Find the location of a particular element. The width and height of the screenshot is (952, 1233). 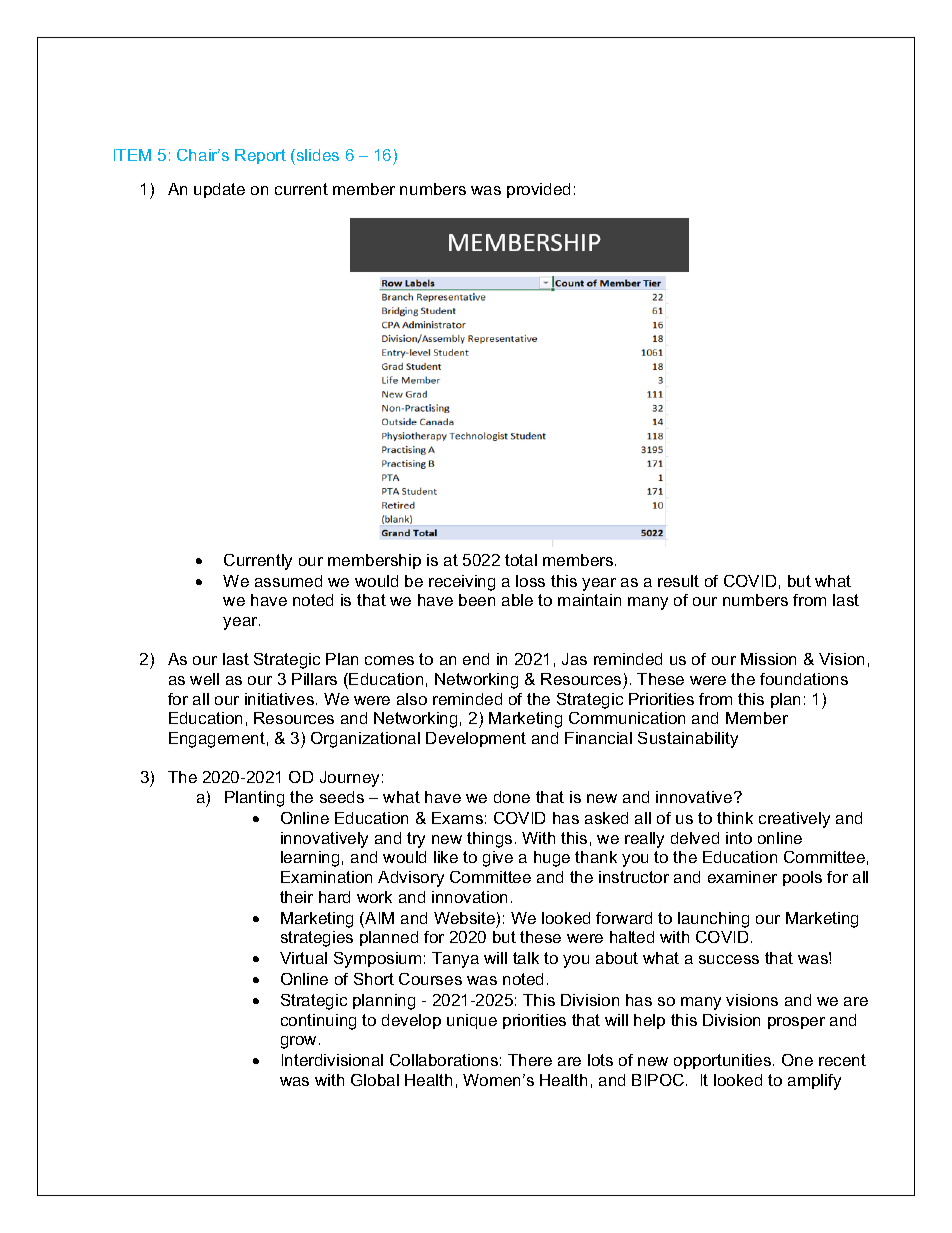

Mission is located at coordinates (768, 659).
